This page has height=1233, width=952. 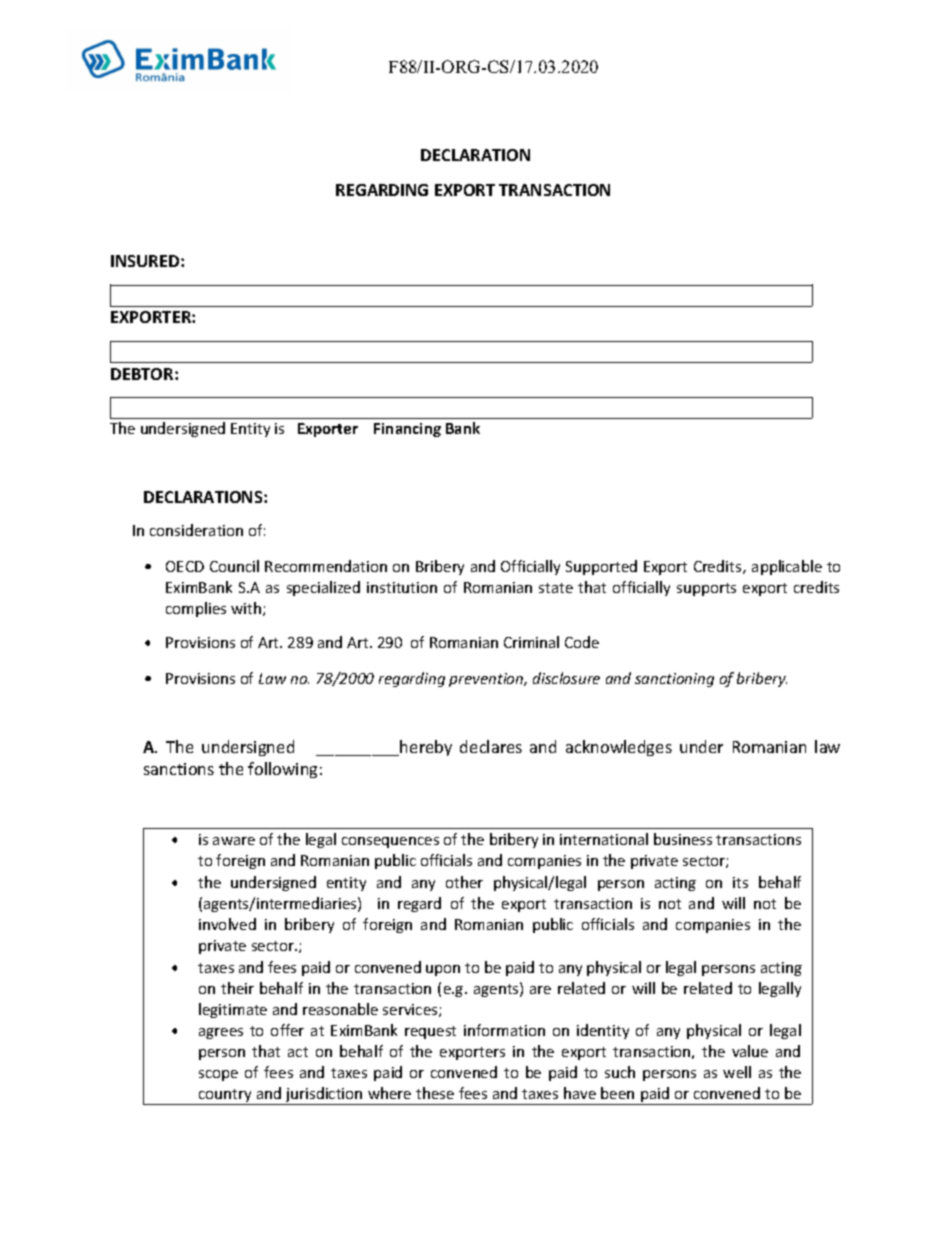 What do you see at coordinates (402, 587) in the page?
I see `institution` at bounding box center [402, 587].
